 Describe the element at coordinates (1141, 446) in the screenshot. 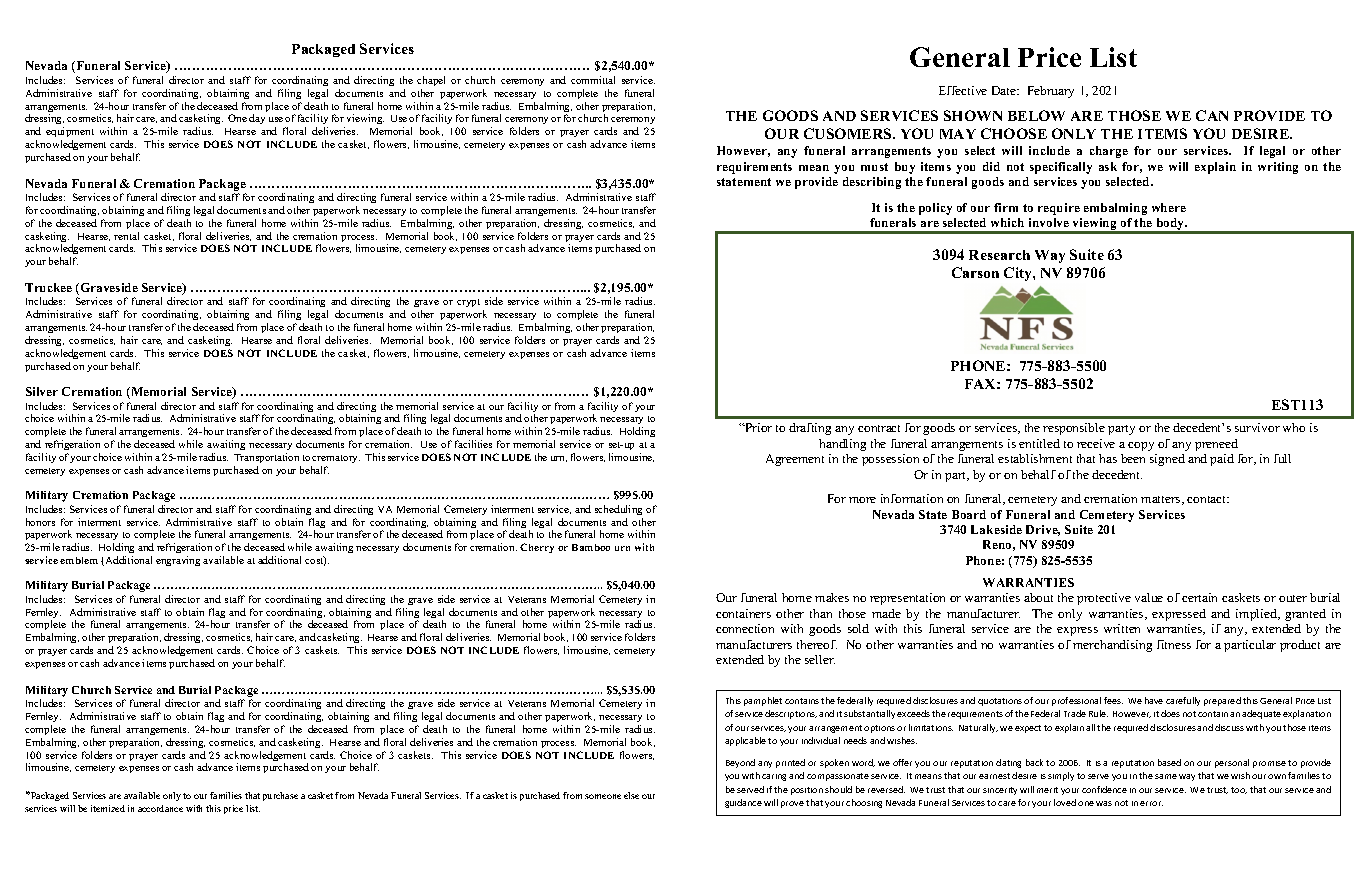

I see `copy` at that location.
